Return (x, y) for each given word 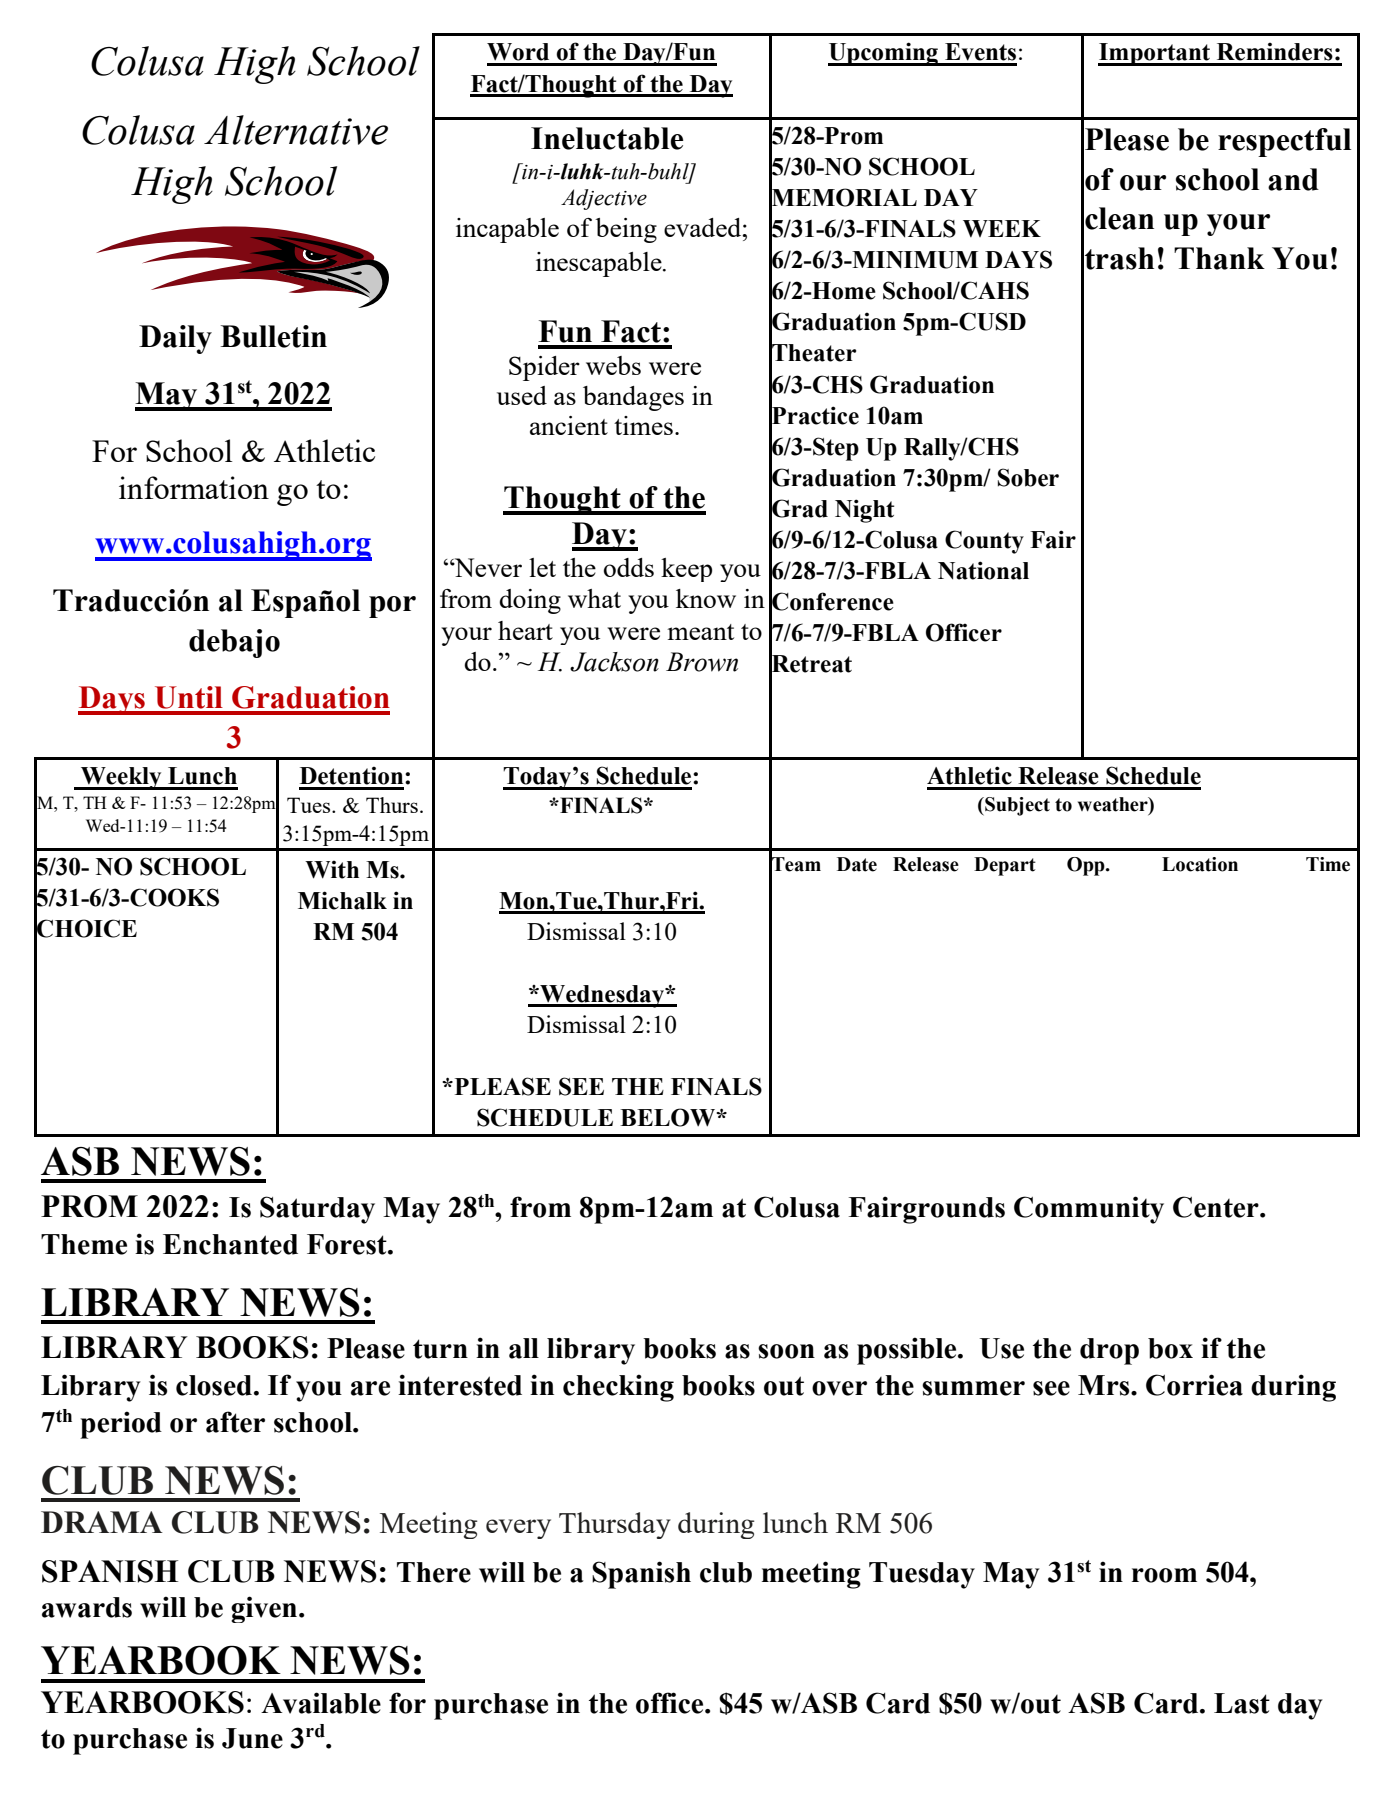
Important (1155, 54)
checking (618, 1388)
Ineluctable (607, 138)
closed (214, 1385)
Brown (702, 662)
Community (1089, 1210)
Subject (1016, 806)
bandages (633, 398)
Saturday (317, 1210)
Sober (1028, 477)
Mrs (1105, 1385)
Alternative (296, 130)
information (194, 487)
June (252, 1738)
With (332, 869)
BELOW (669, 1117)
